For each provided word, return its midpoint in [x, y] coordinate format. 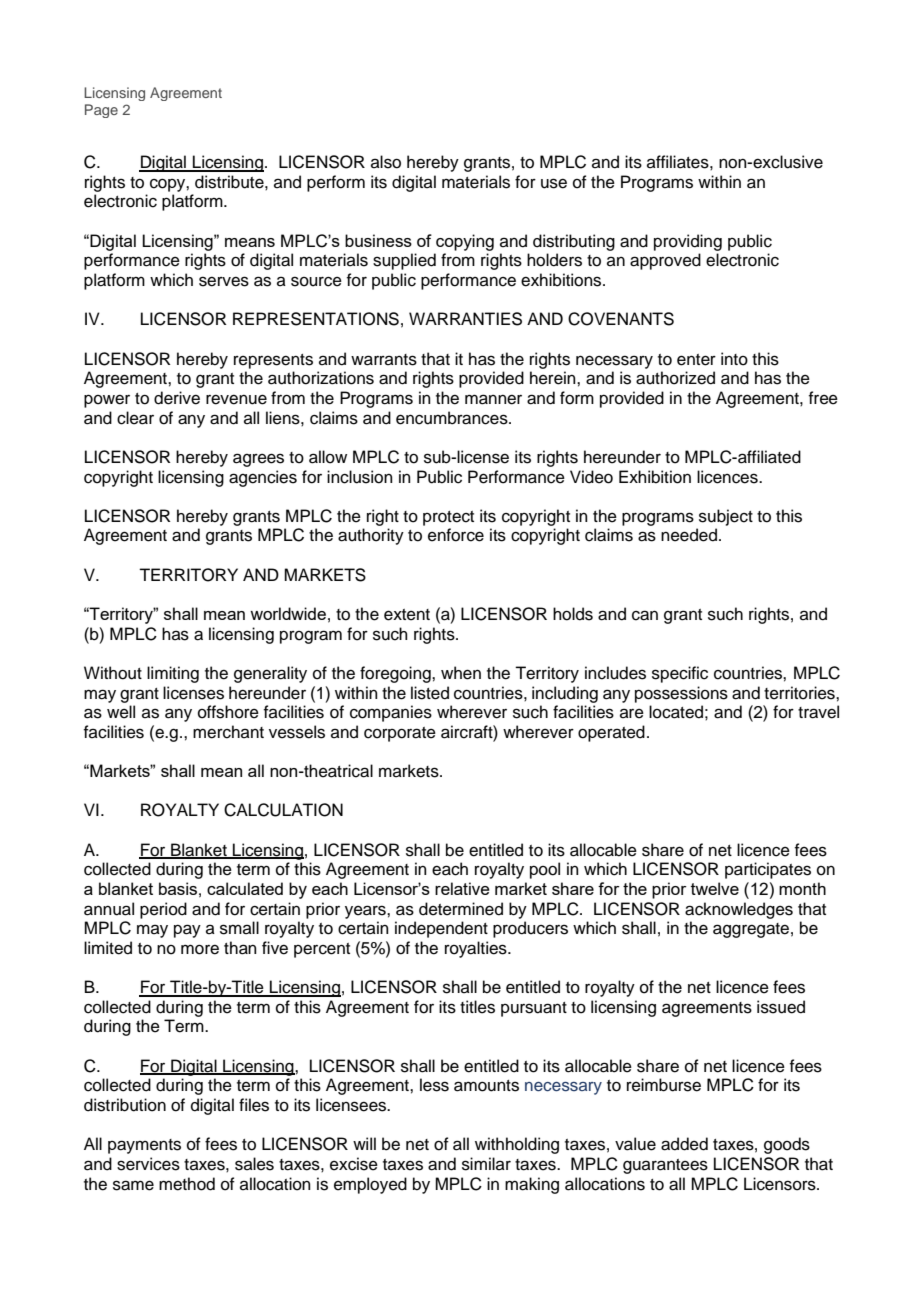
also [386, 162]
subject [726, 517]
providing [688, 242]
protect [448, 518]
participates [768, 870]
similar [486, 1164]
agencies [263, 478]
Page [101, 111]
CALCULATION [283, 810]
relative [462, 888]
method [187, 1184]
